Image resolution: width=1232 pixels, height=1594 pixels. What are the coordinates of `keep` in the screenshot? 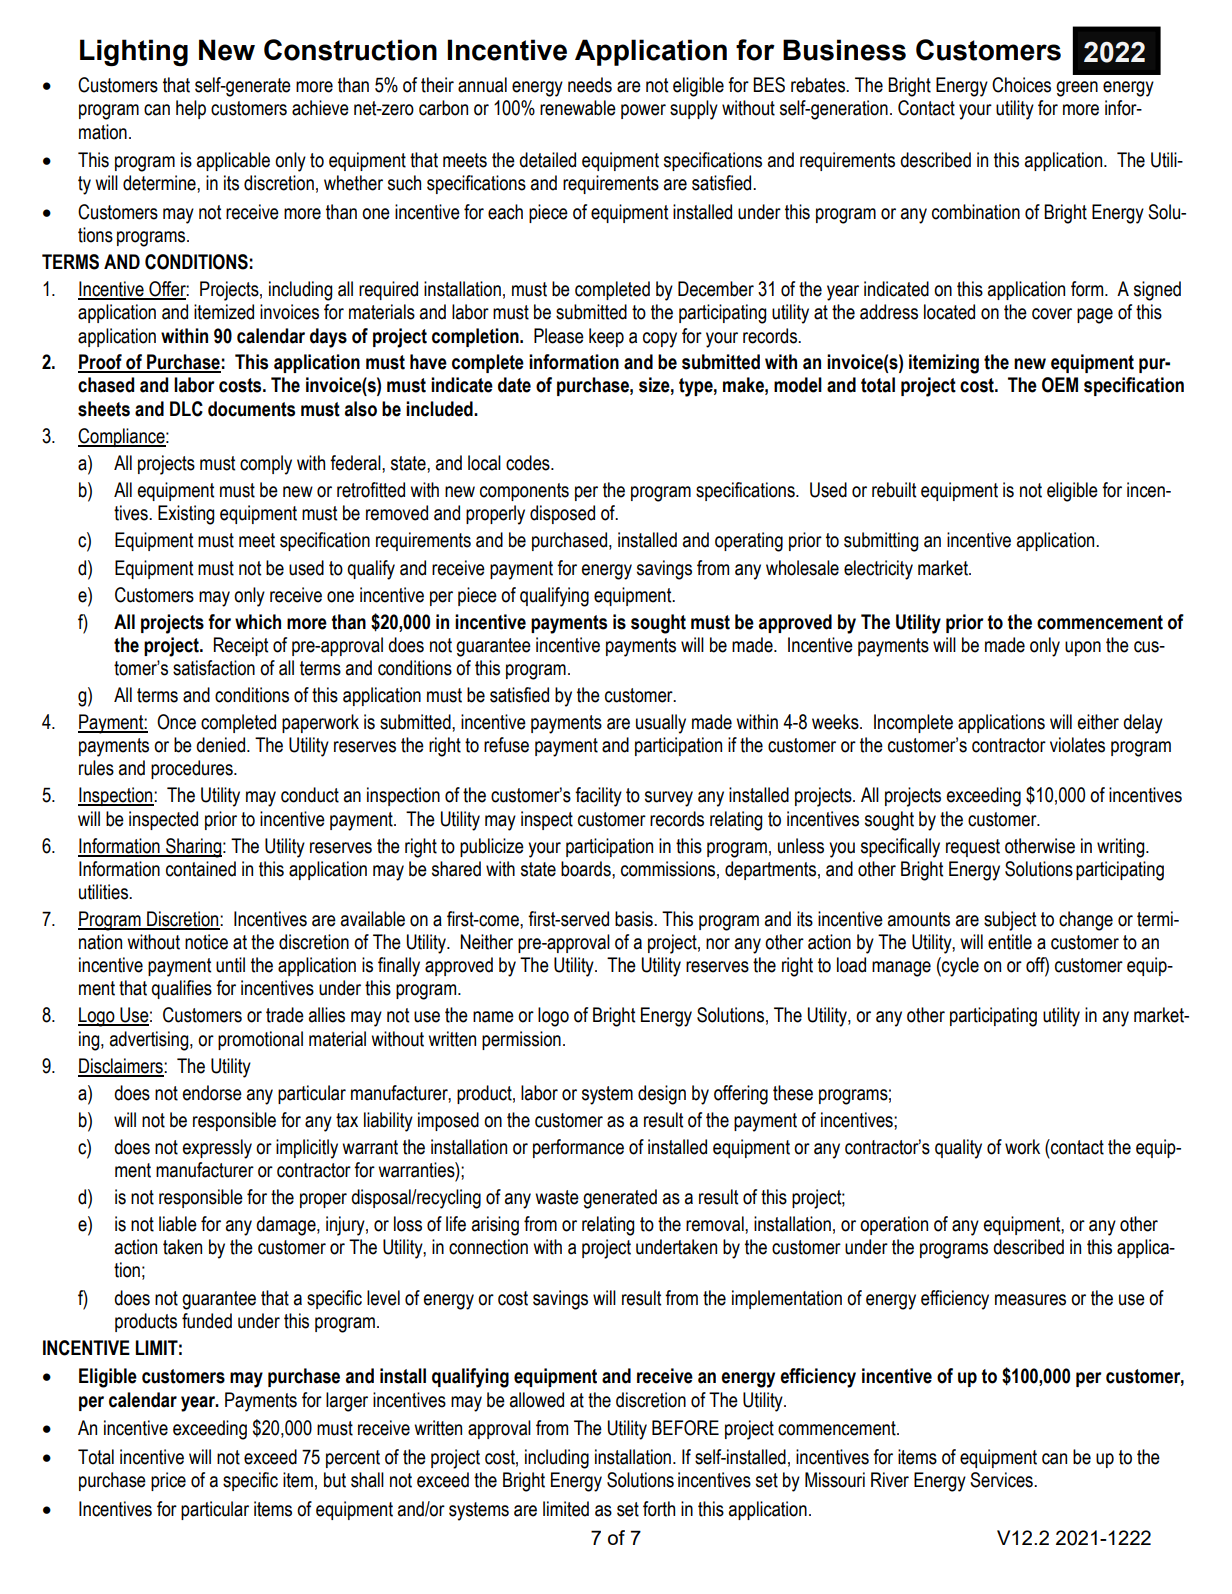 It's located at (606, 337).
